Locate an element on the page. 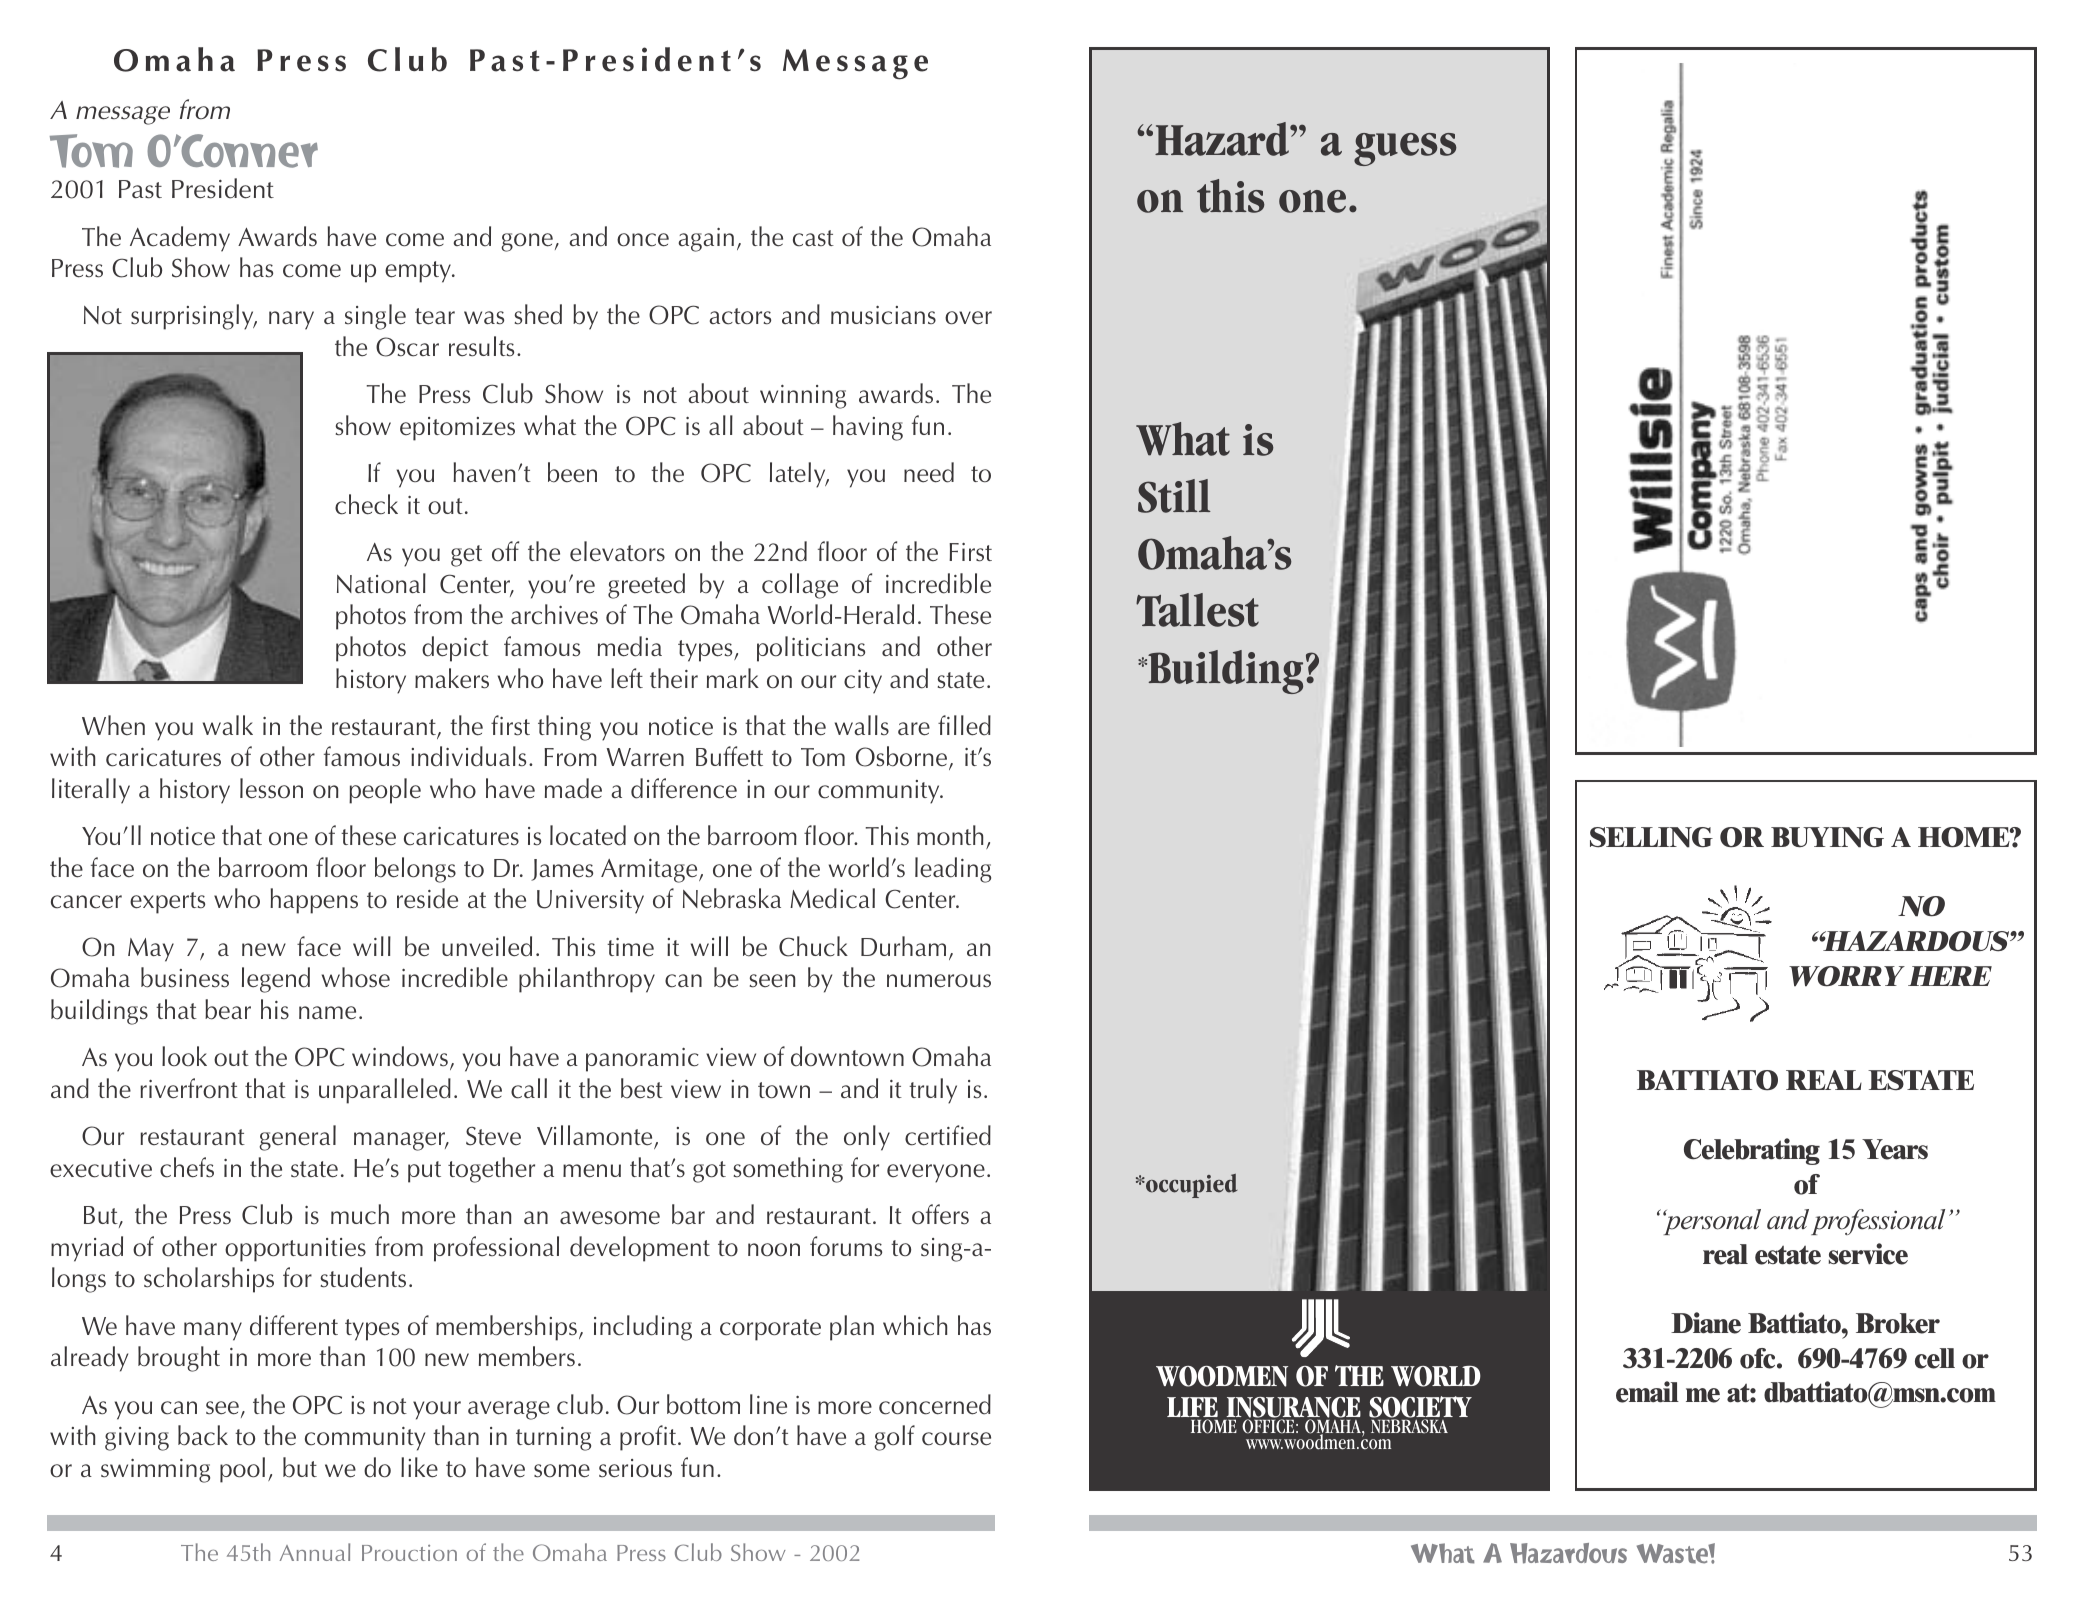  need is located at coordinates (929, 472).
